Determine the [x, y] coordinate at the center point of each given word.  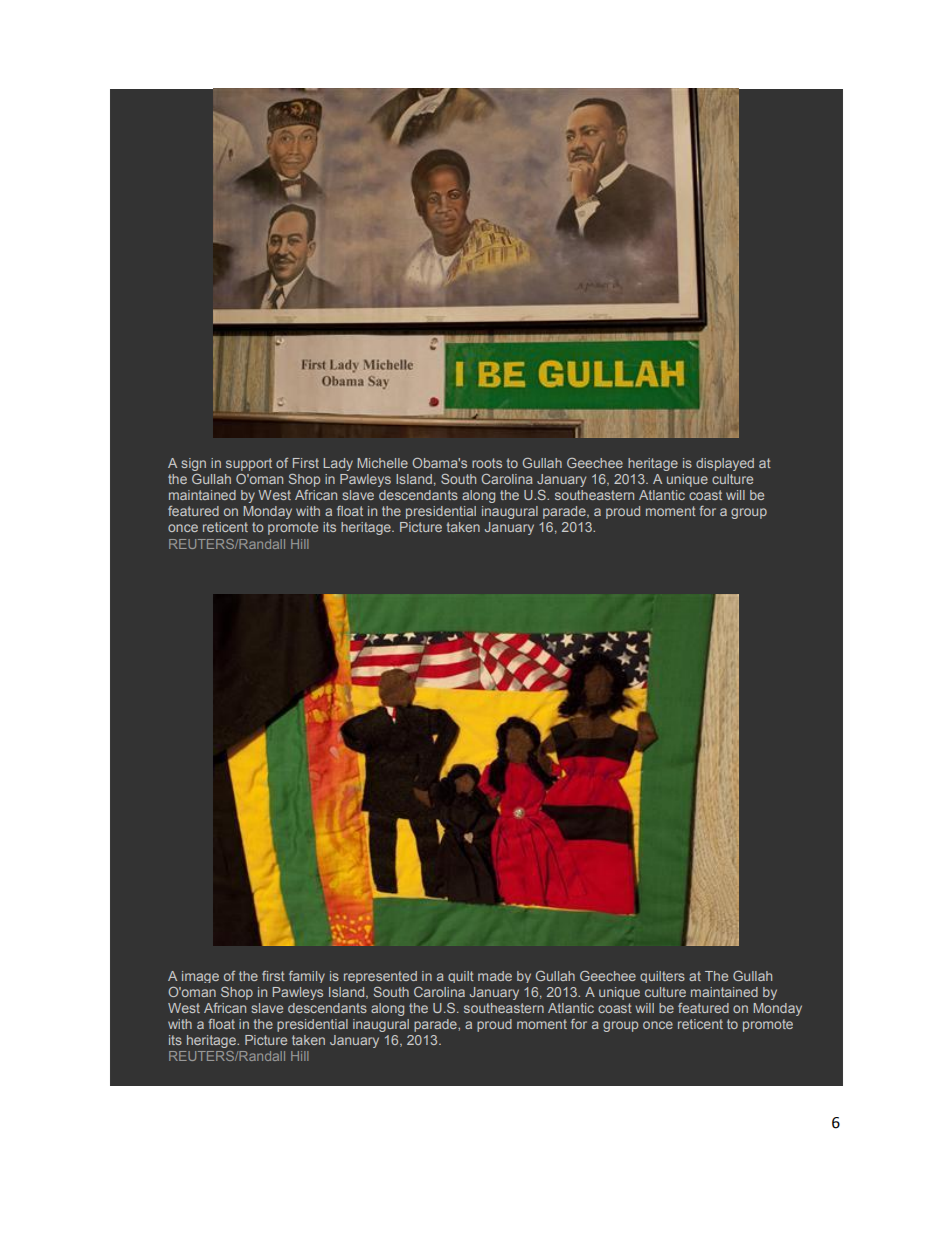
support [249, 464]
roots [487, 463]
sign [193, 464]
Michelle [382, 463]
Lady [338, 464]
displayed [725, 464]
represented [380, 977]
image [200, 977]
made [495, 976]
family [307, 977]
